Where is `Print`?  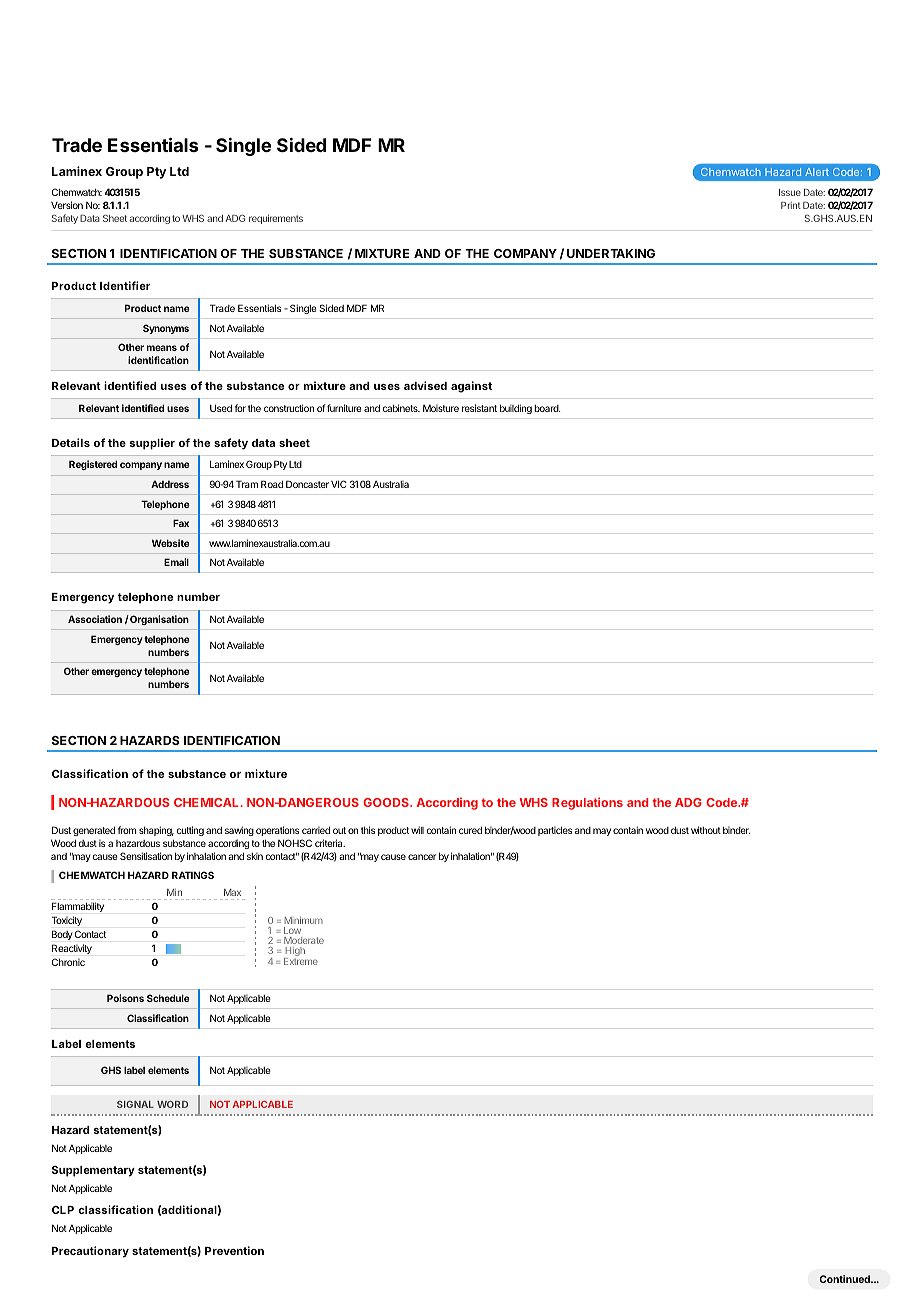 Print is located at coordinates (791, 205).
